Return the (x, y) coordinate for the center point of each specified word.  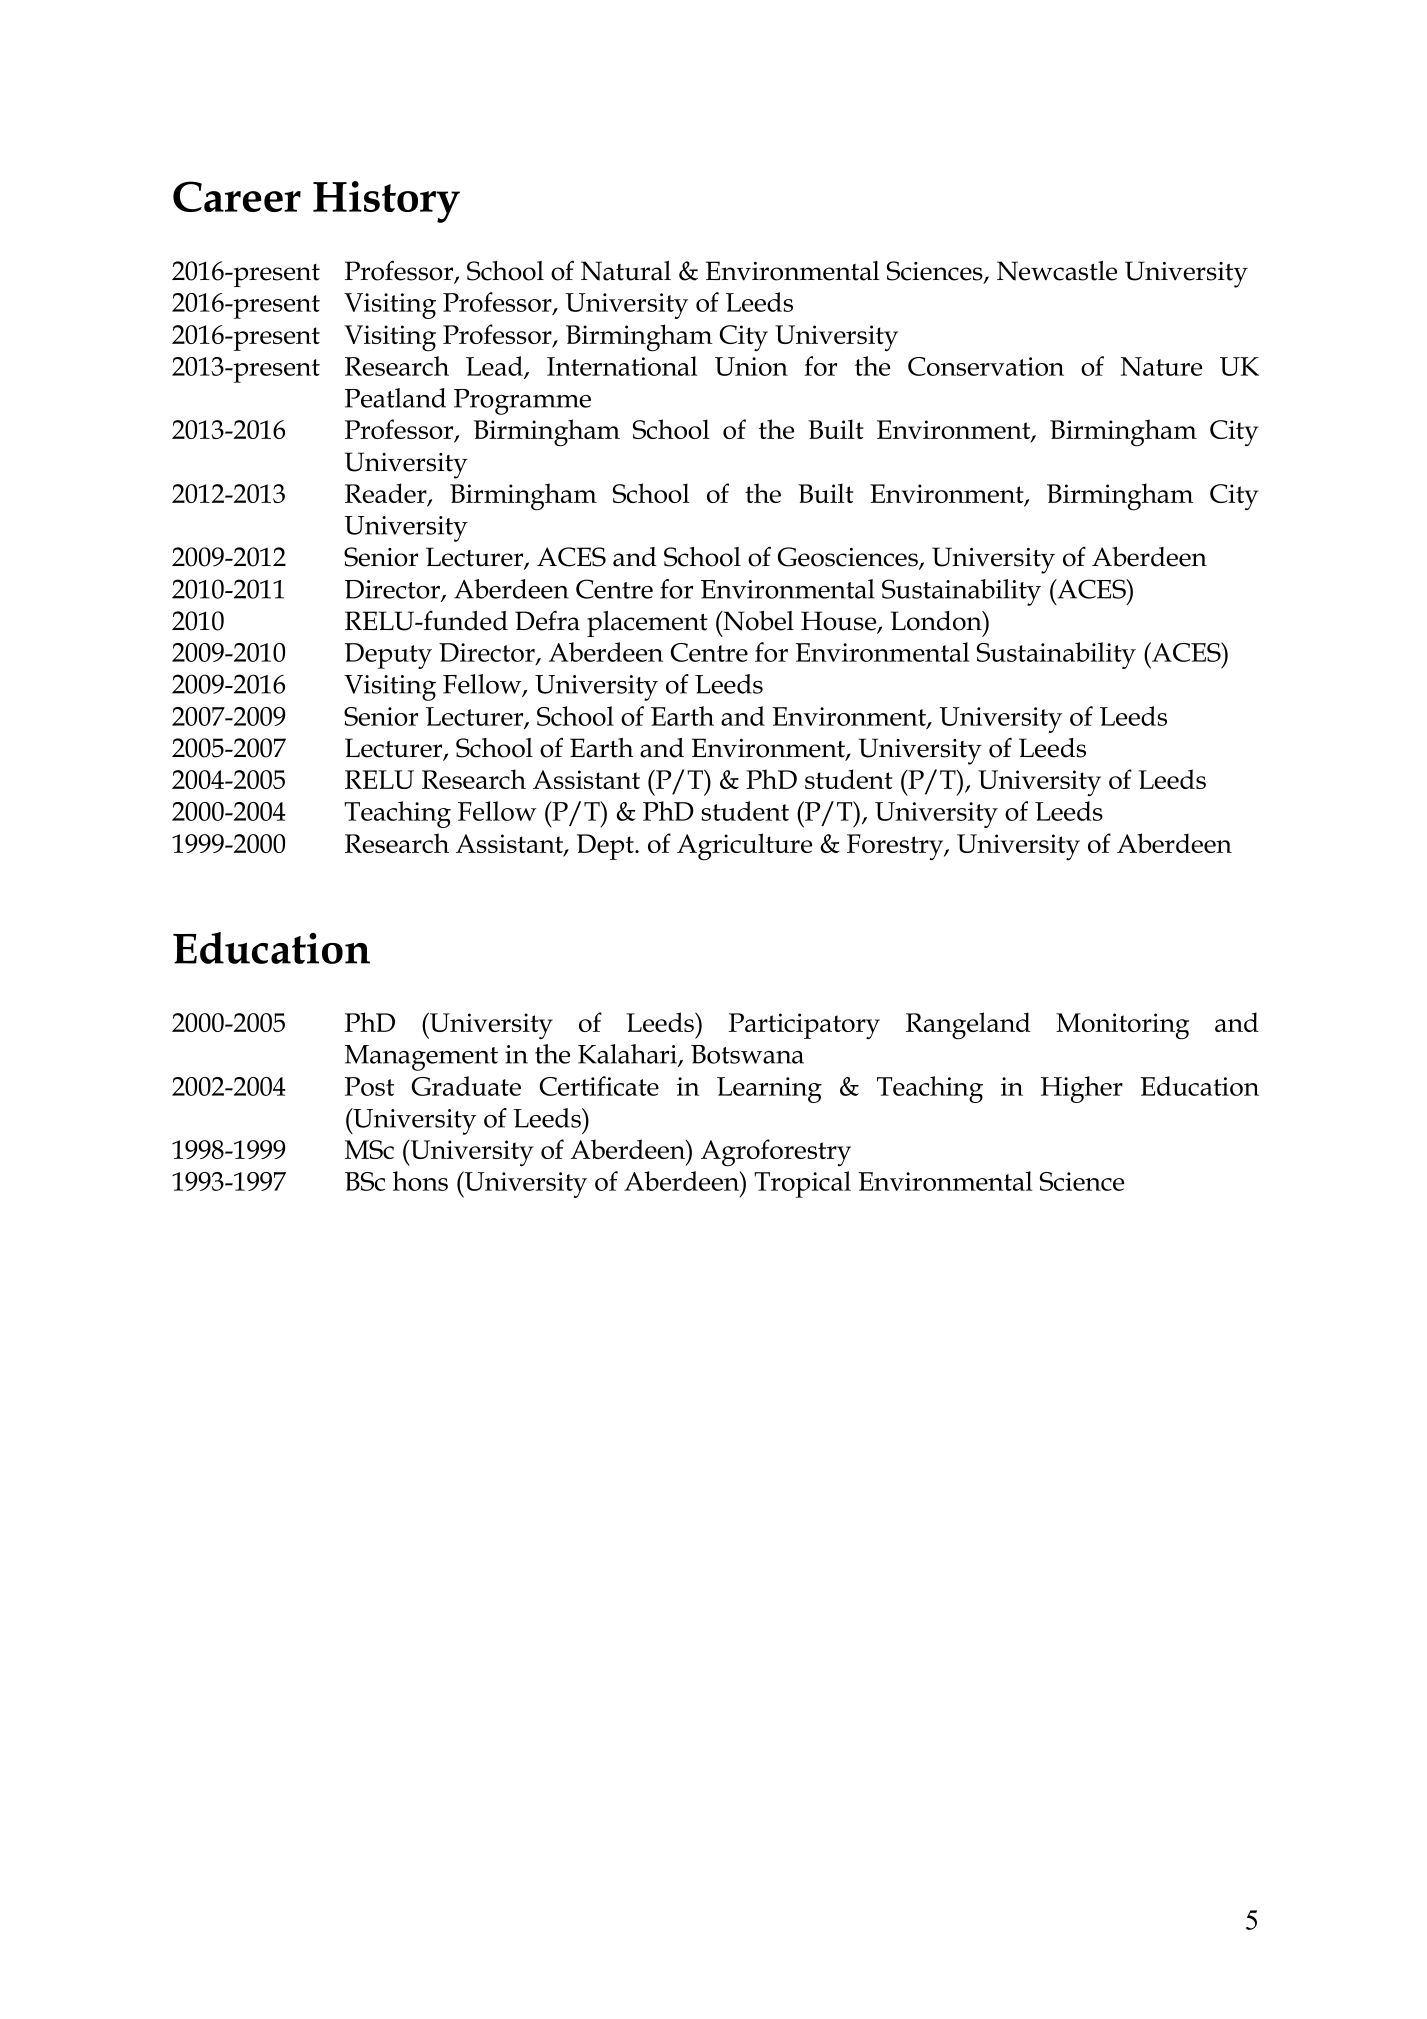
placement (647, 624)
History (386, 202)
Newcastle (1057, 271)
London (937, 621)
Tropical (802, 1184)
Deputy (388, 656)
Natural (626, 271)
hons (420, 1181)
